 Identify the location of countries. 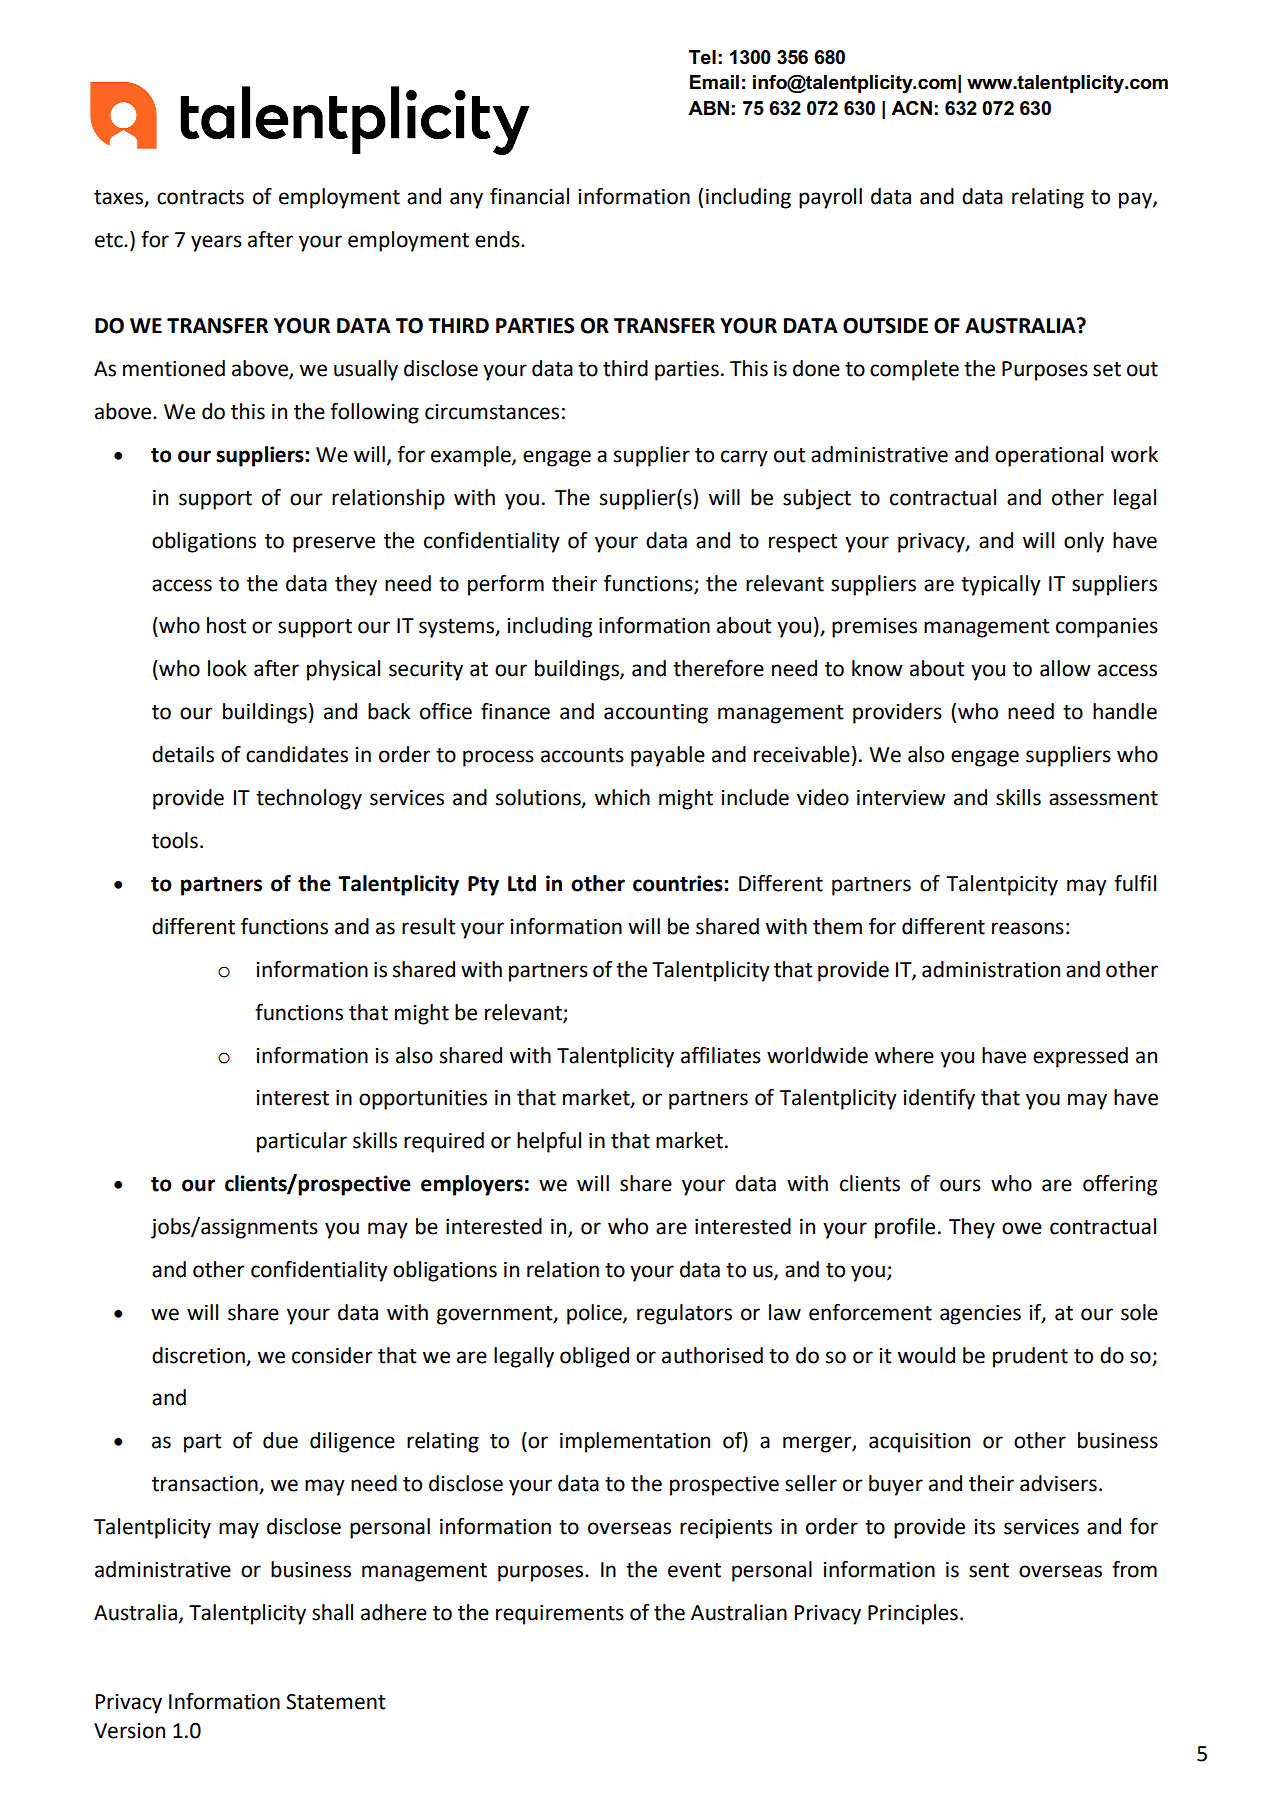
(679, 883).
